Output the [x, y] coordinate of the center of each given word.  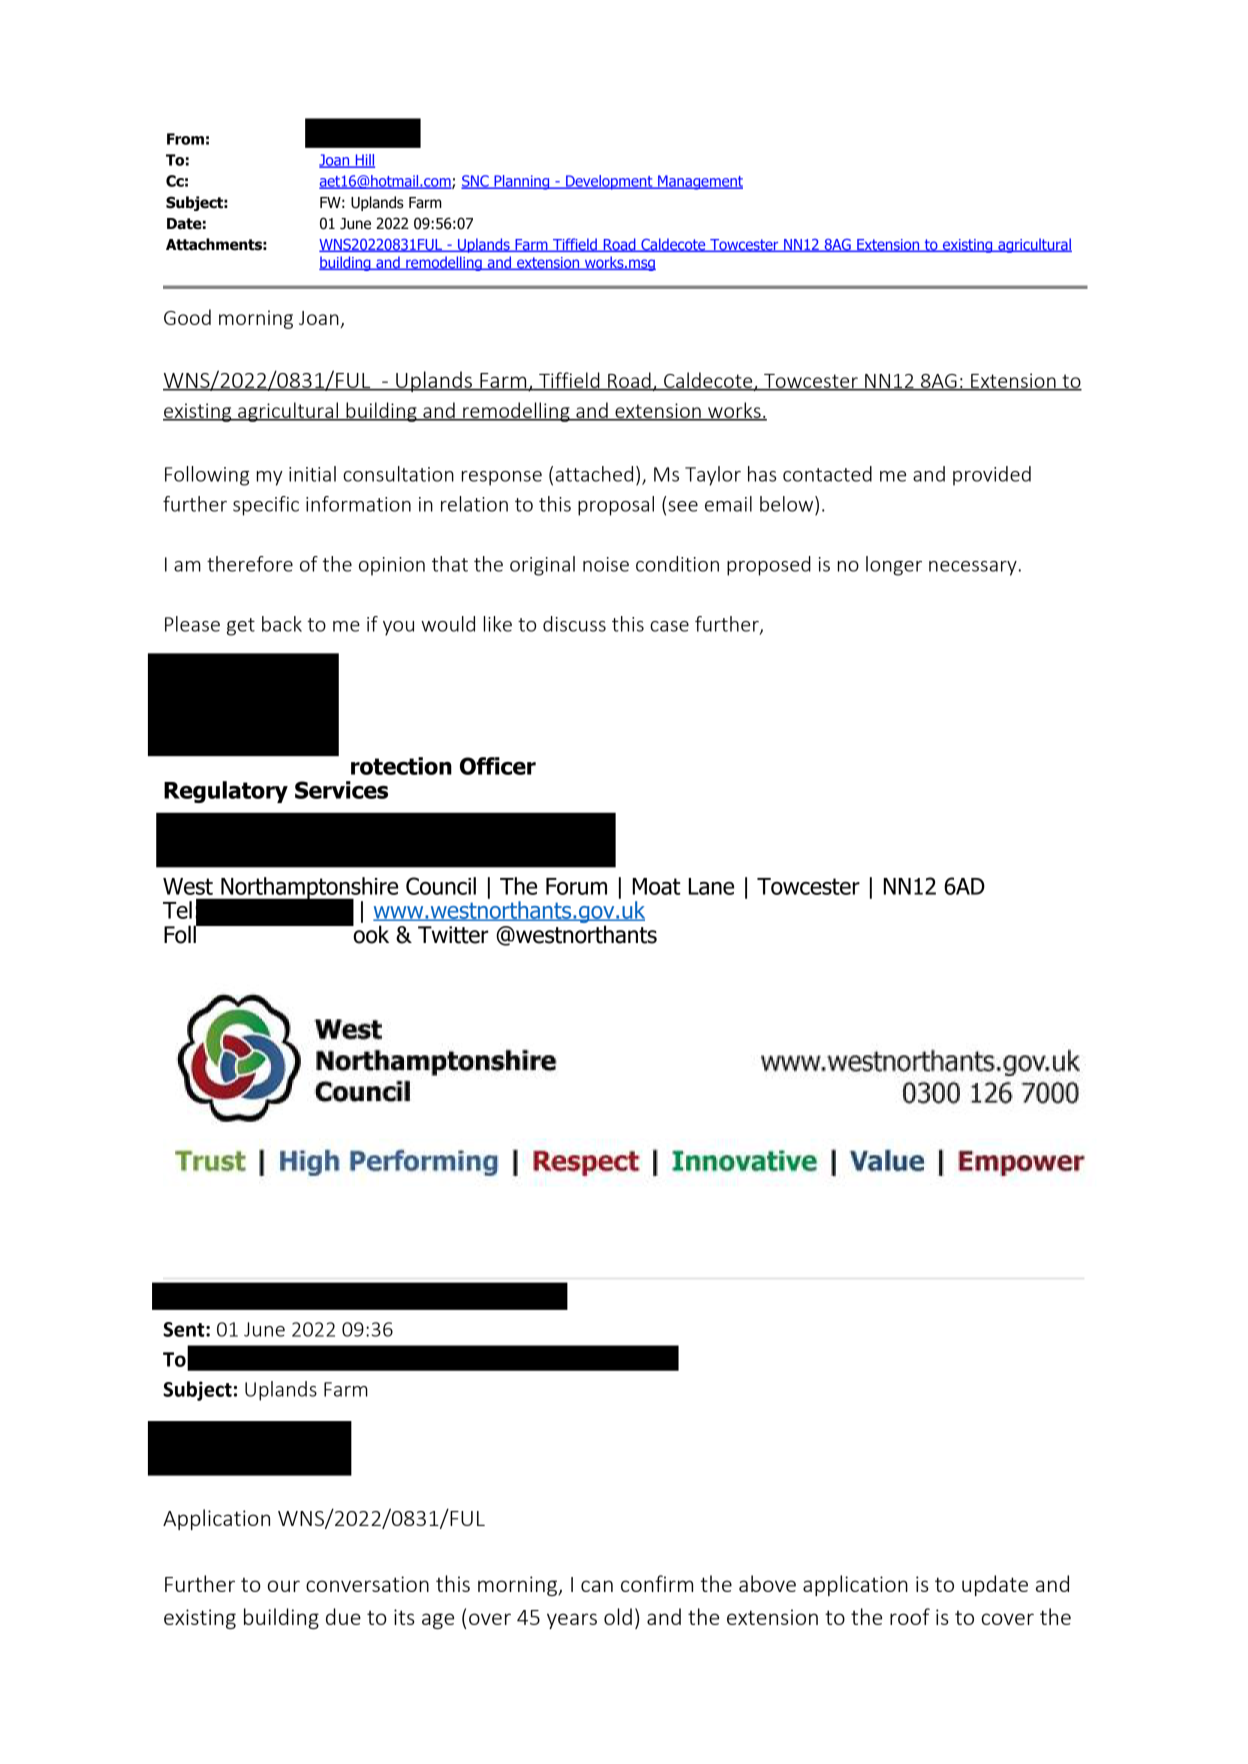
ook [370, 933]
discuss [574, 624]
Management [699, 182]
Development [609, 182]
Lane [711, 886]
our [284, 1586]
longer [894, 566]
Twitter [453, 935]
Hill [364, 161]
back [282, 624]
